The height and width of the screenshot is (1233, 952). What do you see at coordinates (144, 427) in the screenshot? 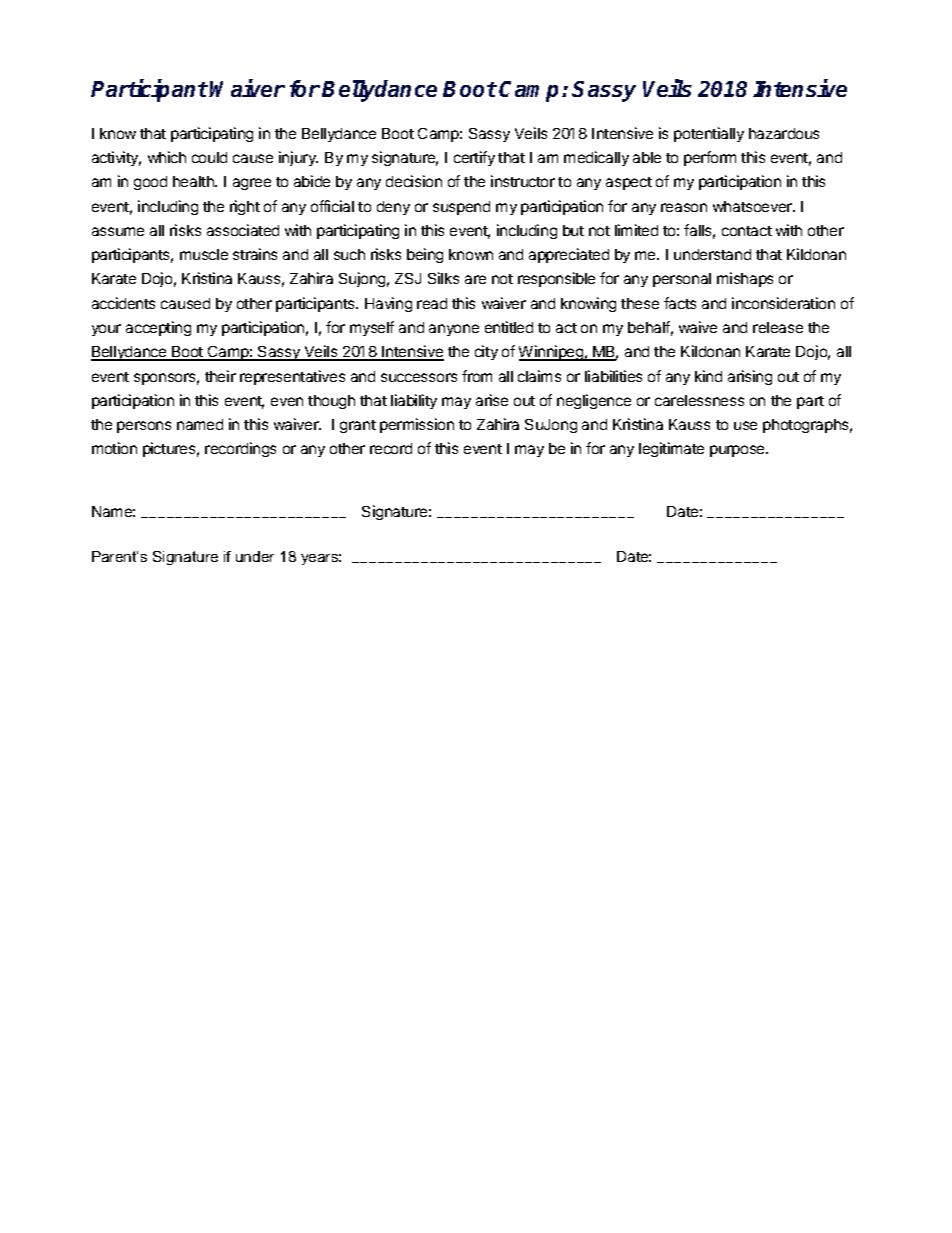
I see `persons` at bounding box center [144, 427].
